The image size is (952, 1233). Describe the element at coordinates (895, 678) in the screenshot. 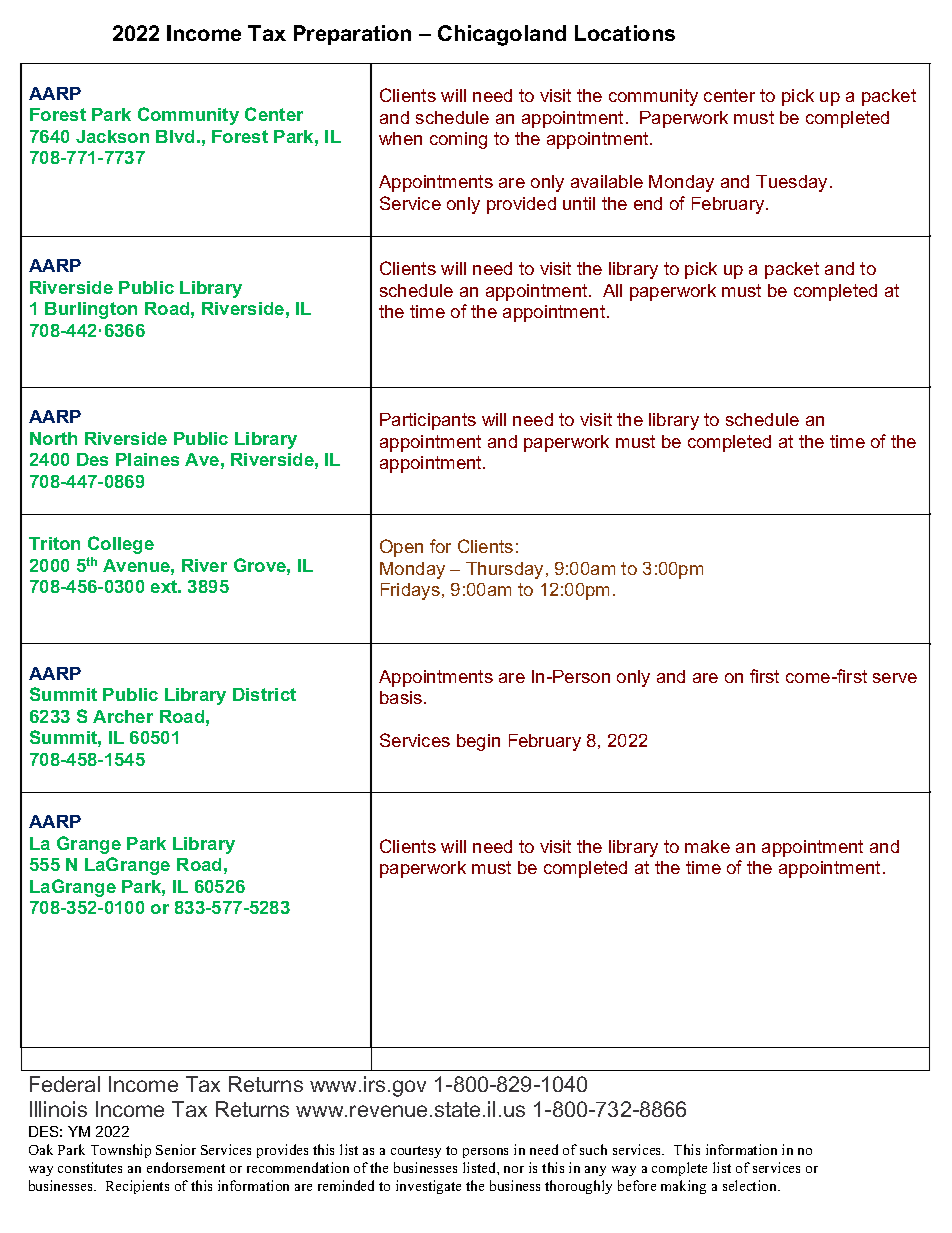

I see `serve` at that location.
